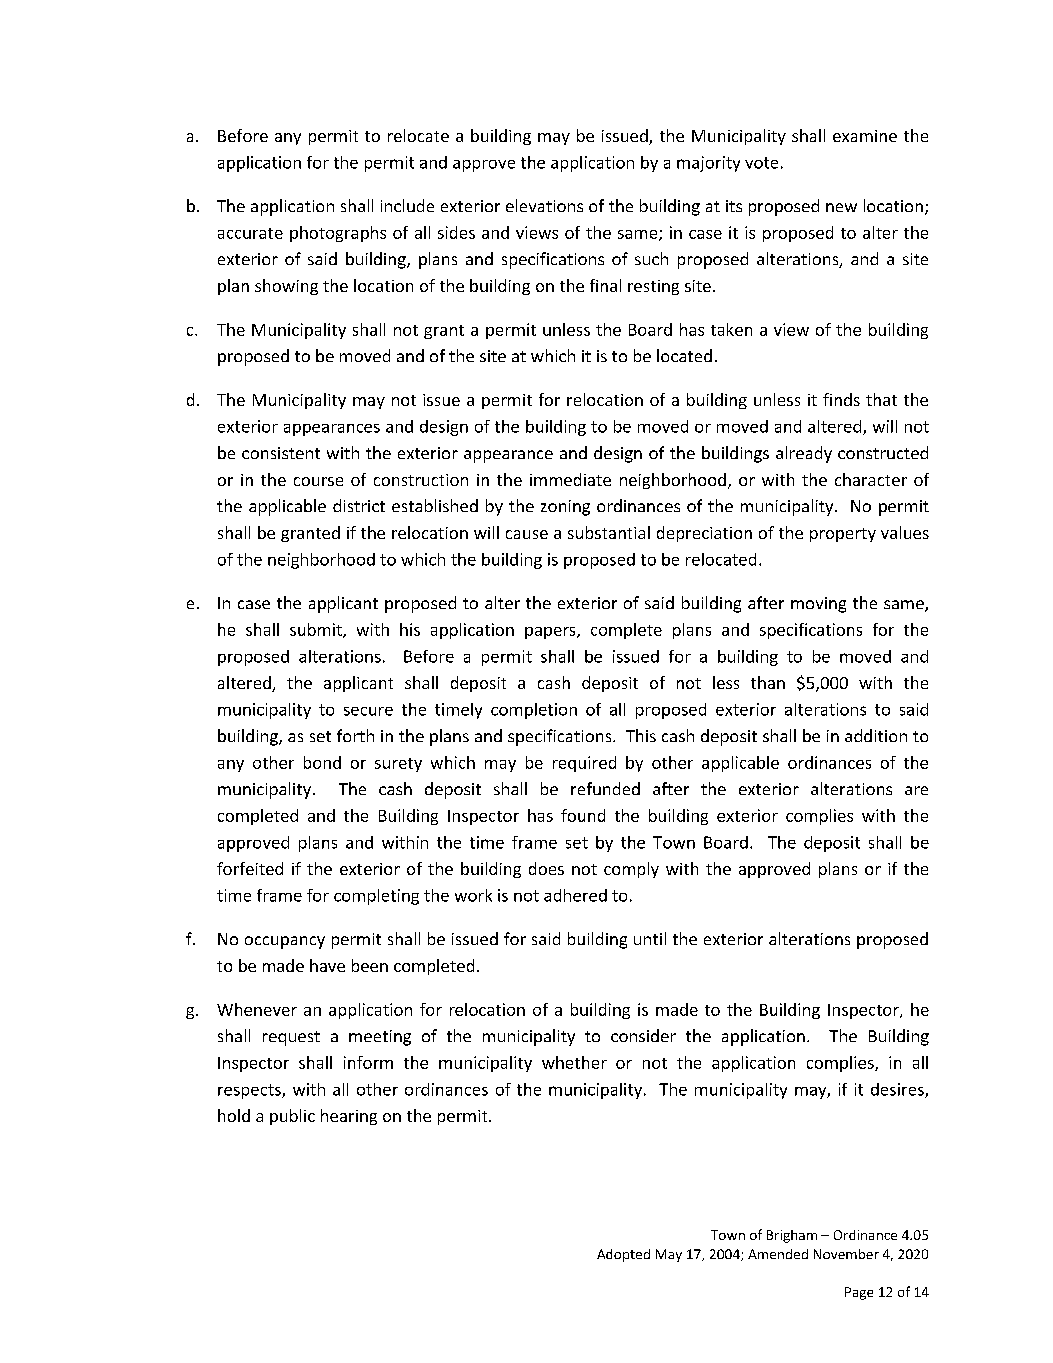  I want to click on elevations, so click(544, 205).
